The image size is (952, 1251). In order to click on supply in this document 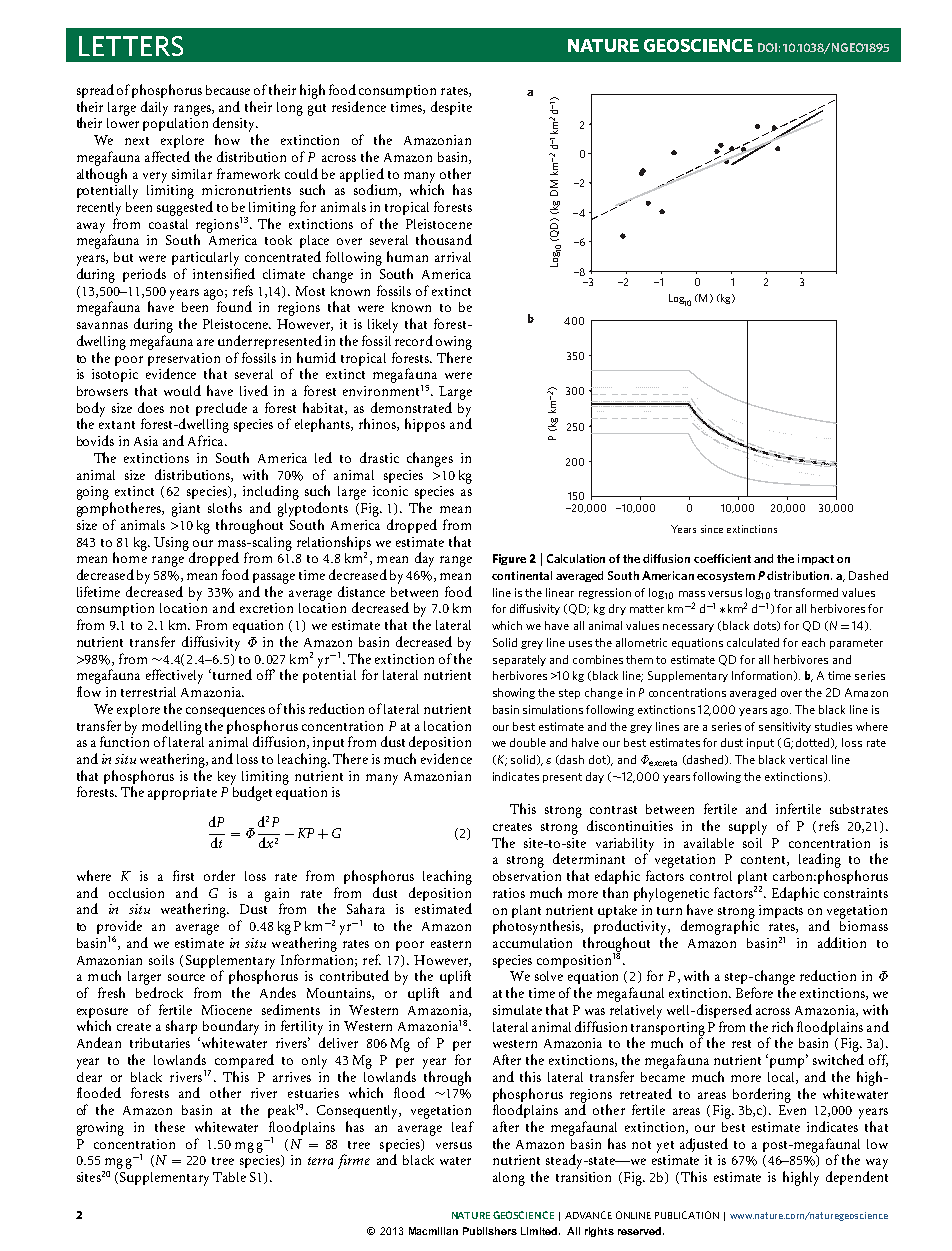, I will do `click(748, 828)`.
